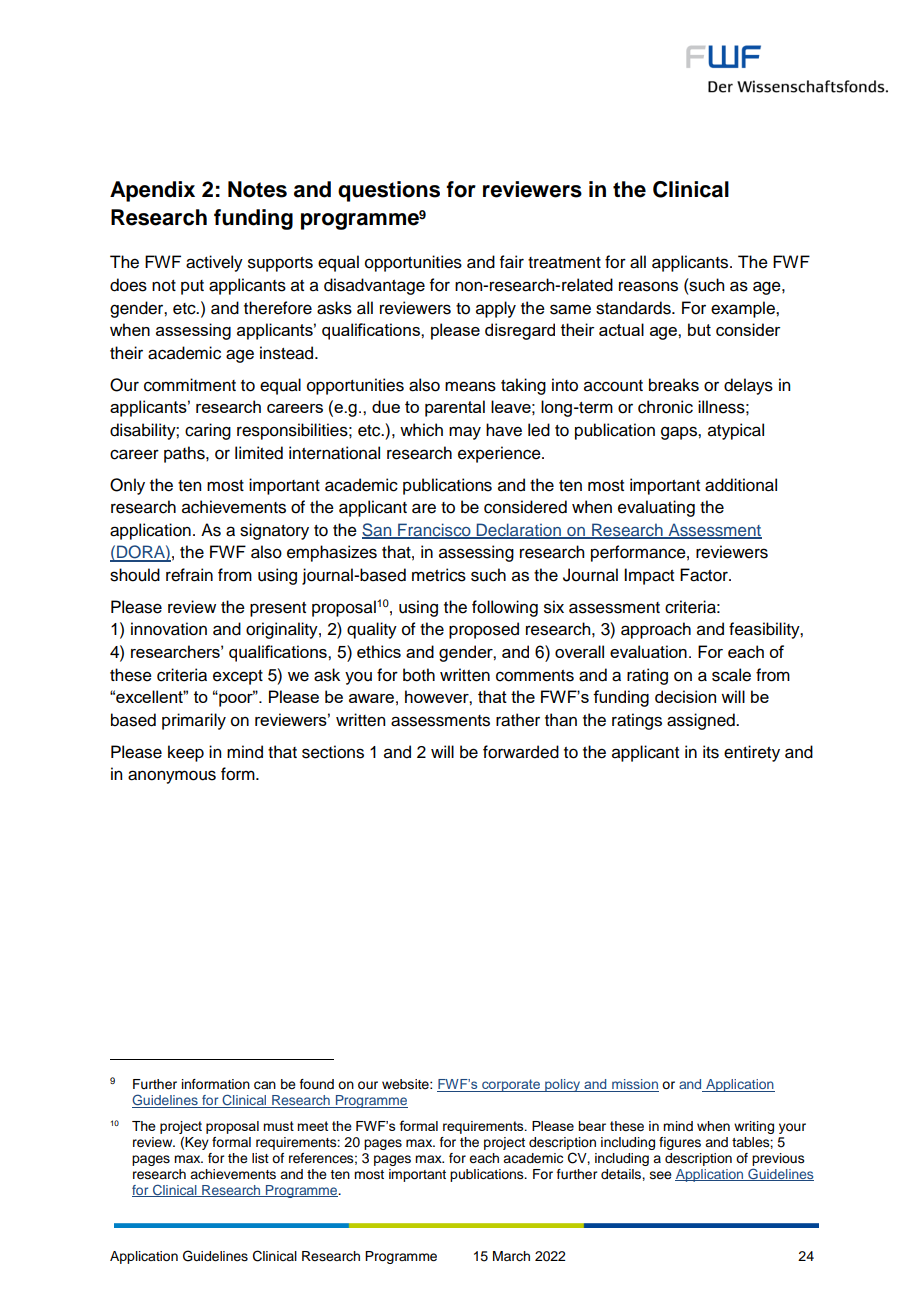 Image resolution: width=924 pixels, height=1308 pixels. What do you see at coordinates (711, 752) in the page?
I see `its` at bounding box center [711, 752].
